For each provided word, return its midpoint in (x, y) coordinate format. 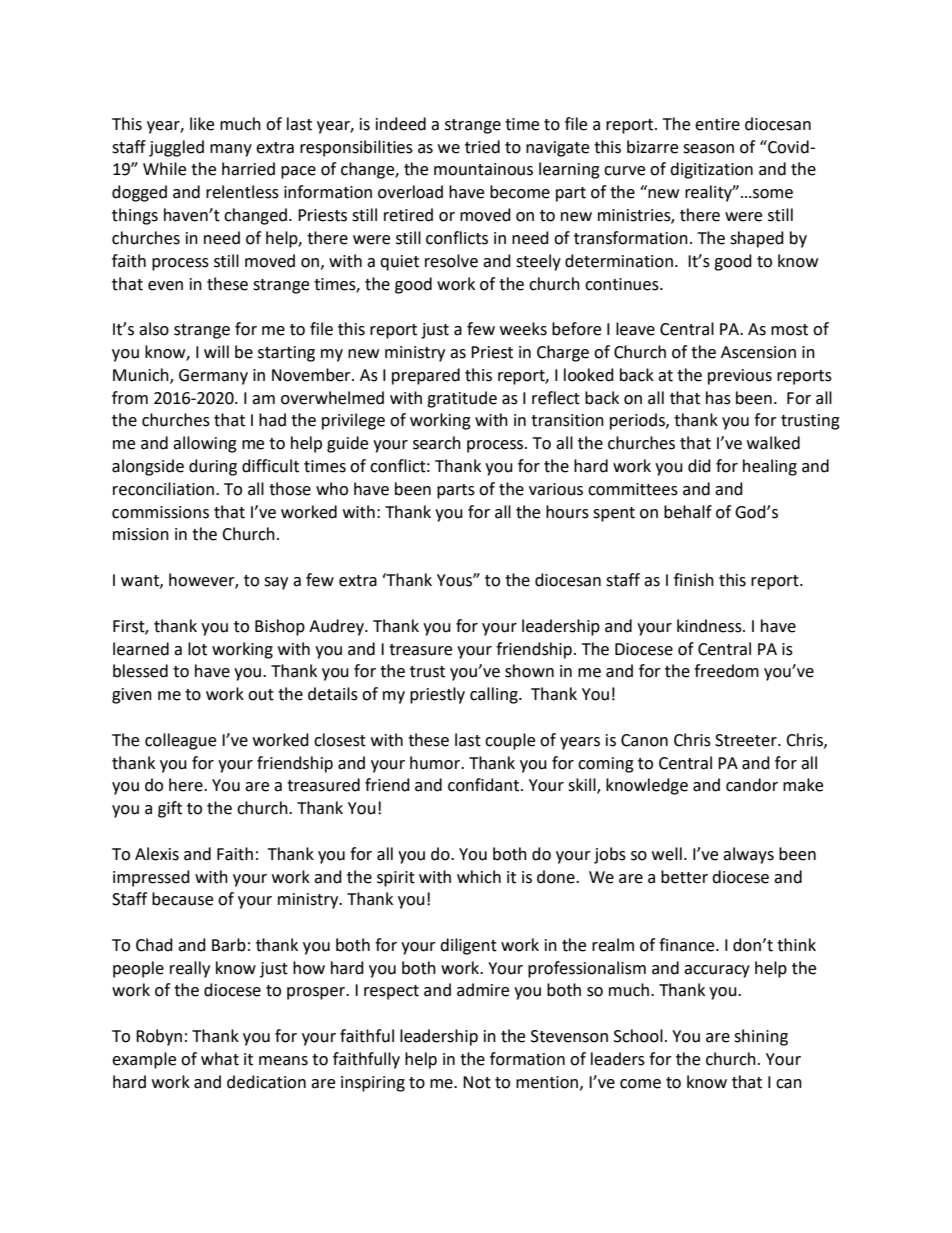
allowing (205, 444)
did (699, 466)
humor (436, 763)
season (708, 149)
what (220, 1059)
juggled (176, 148)
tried (482, 147)
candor (752, 785)
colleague (180, 741)
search (437, 443)
